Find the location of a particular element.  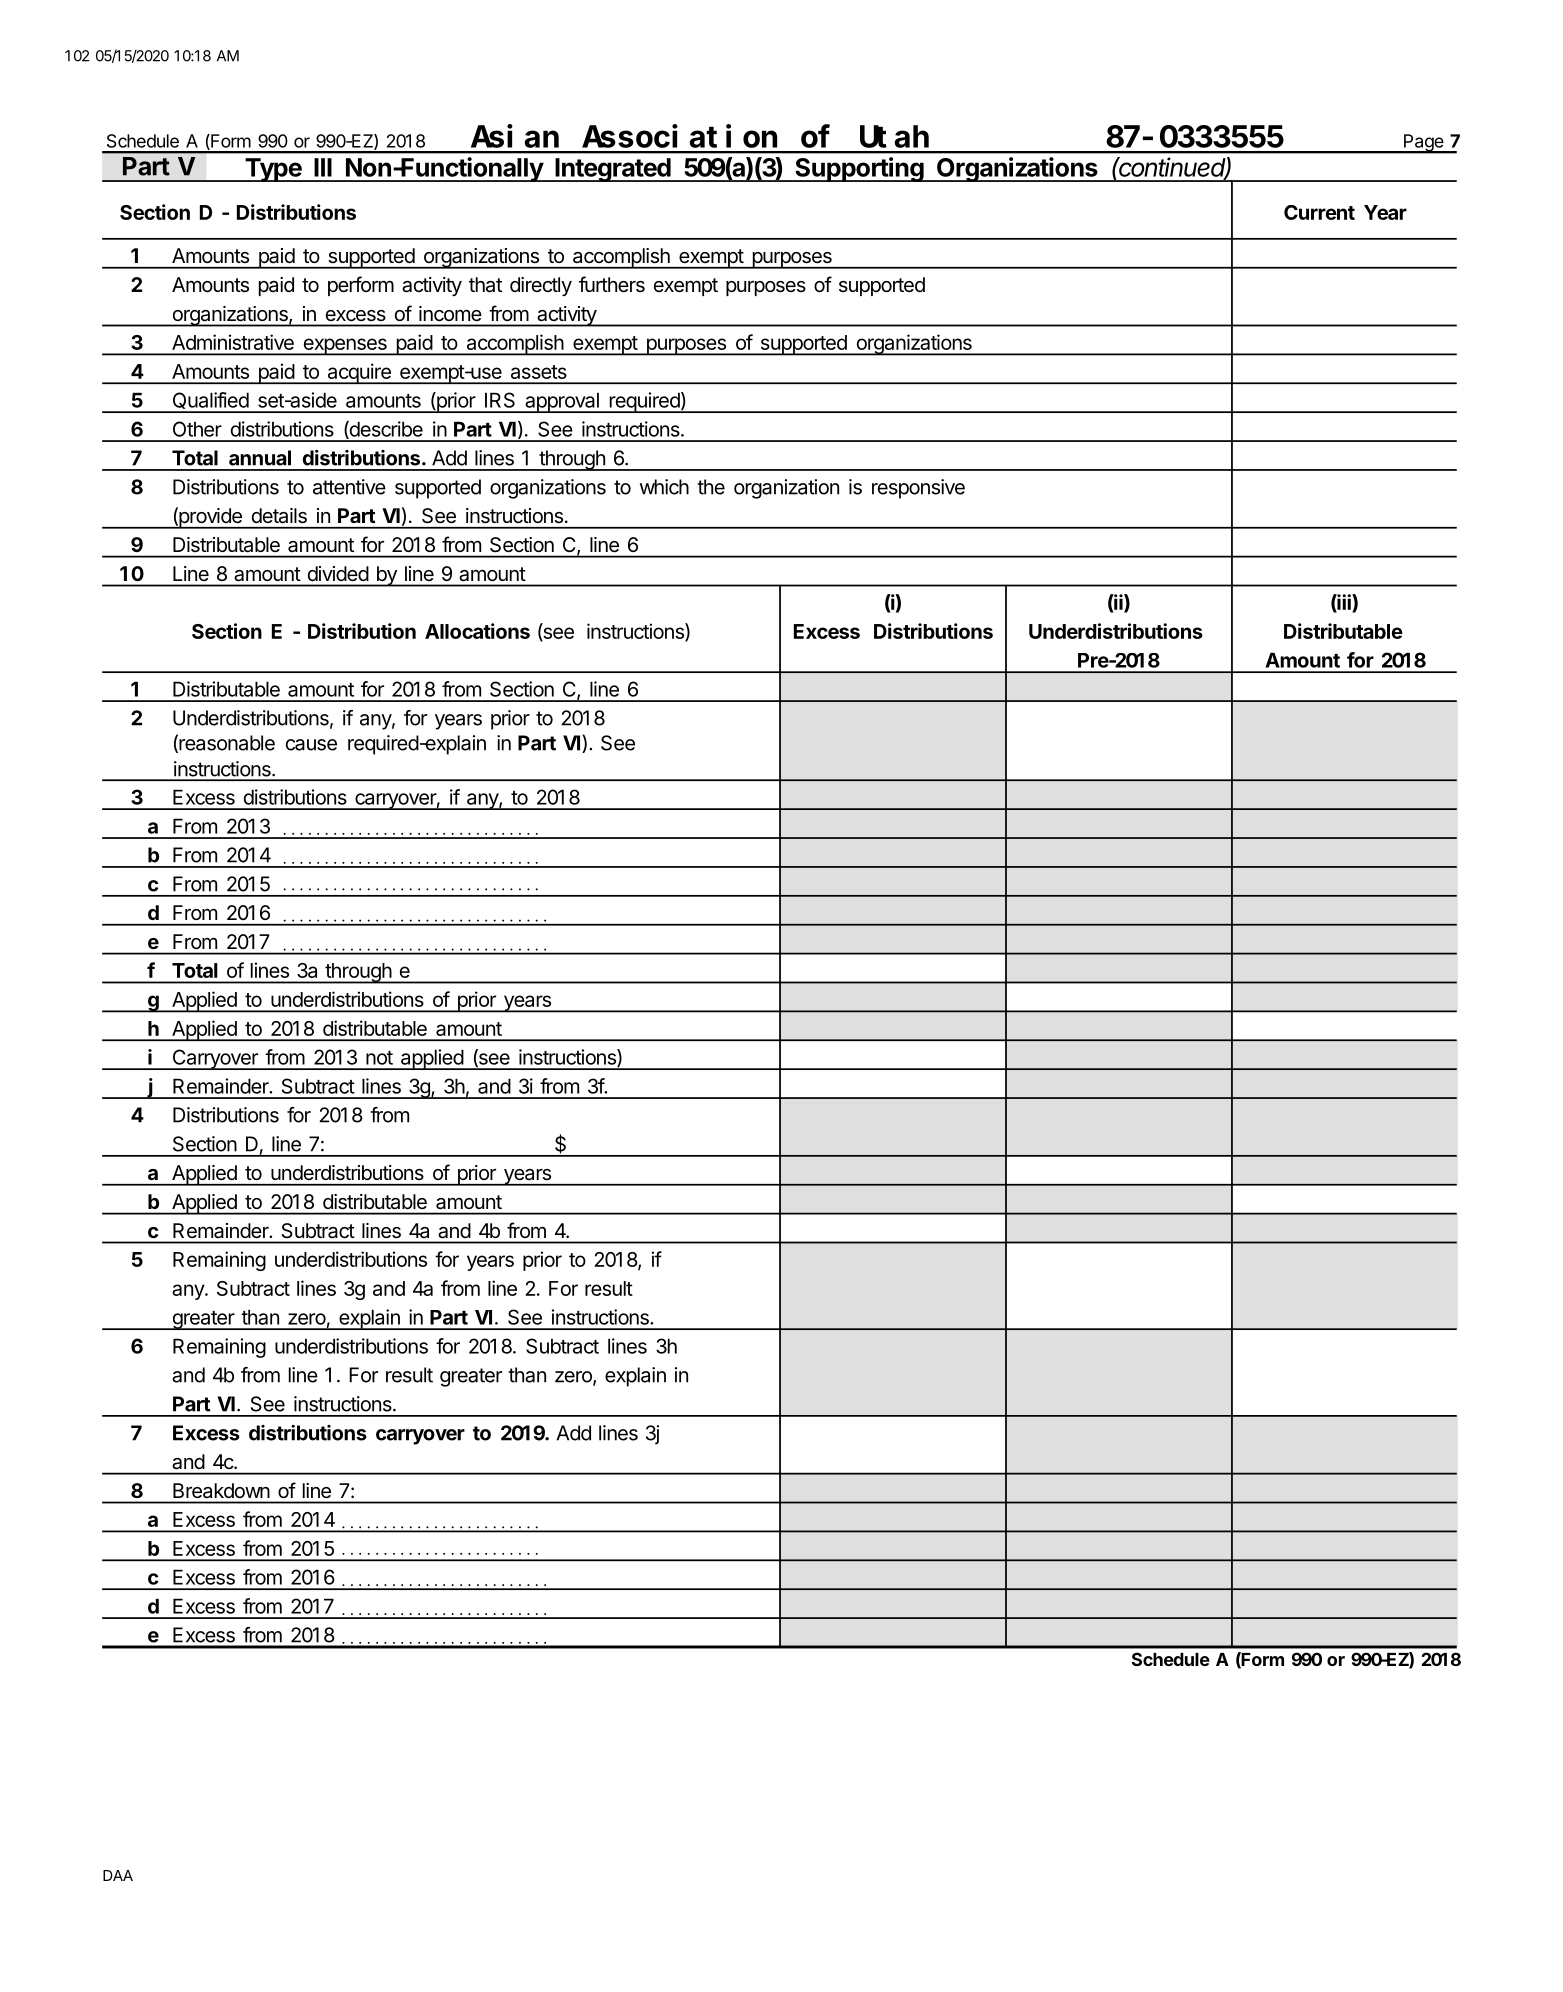

Current is located at coordinates (1319, 212).
